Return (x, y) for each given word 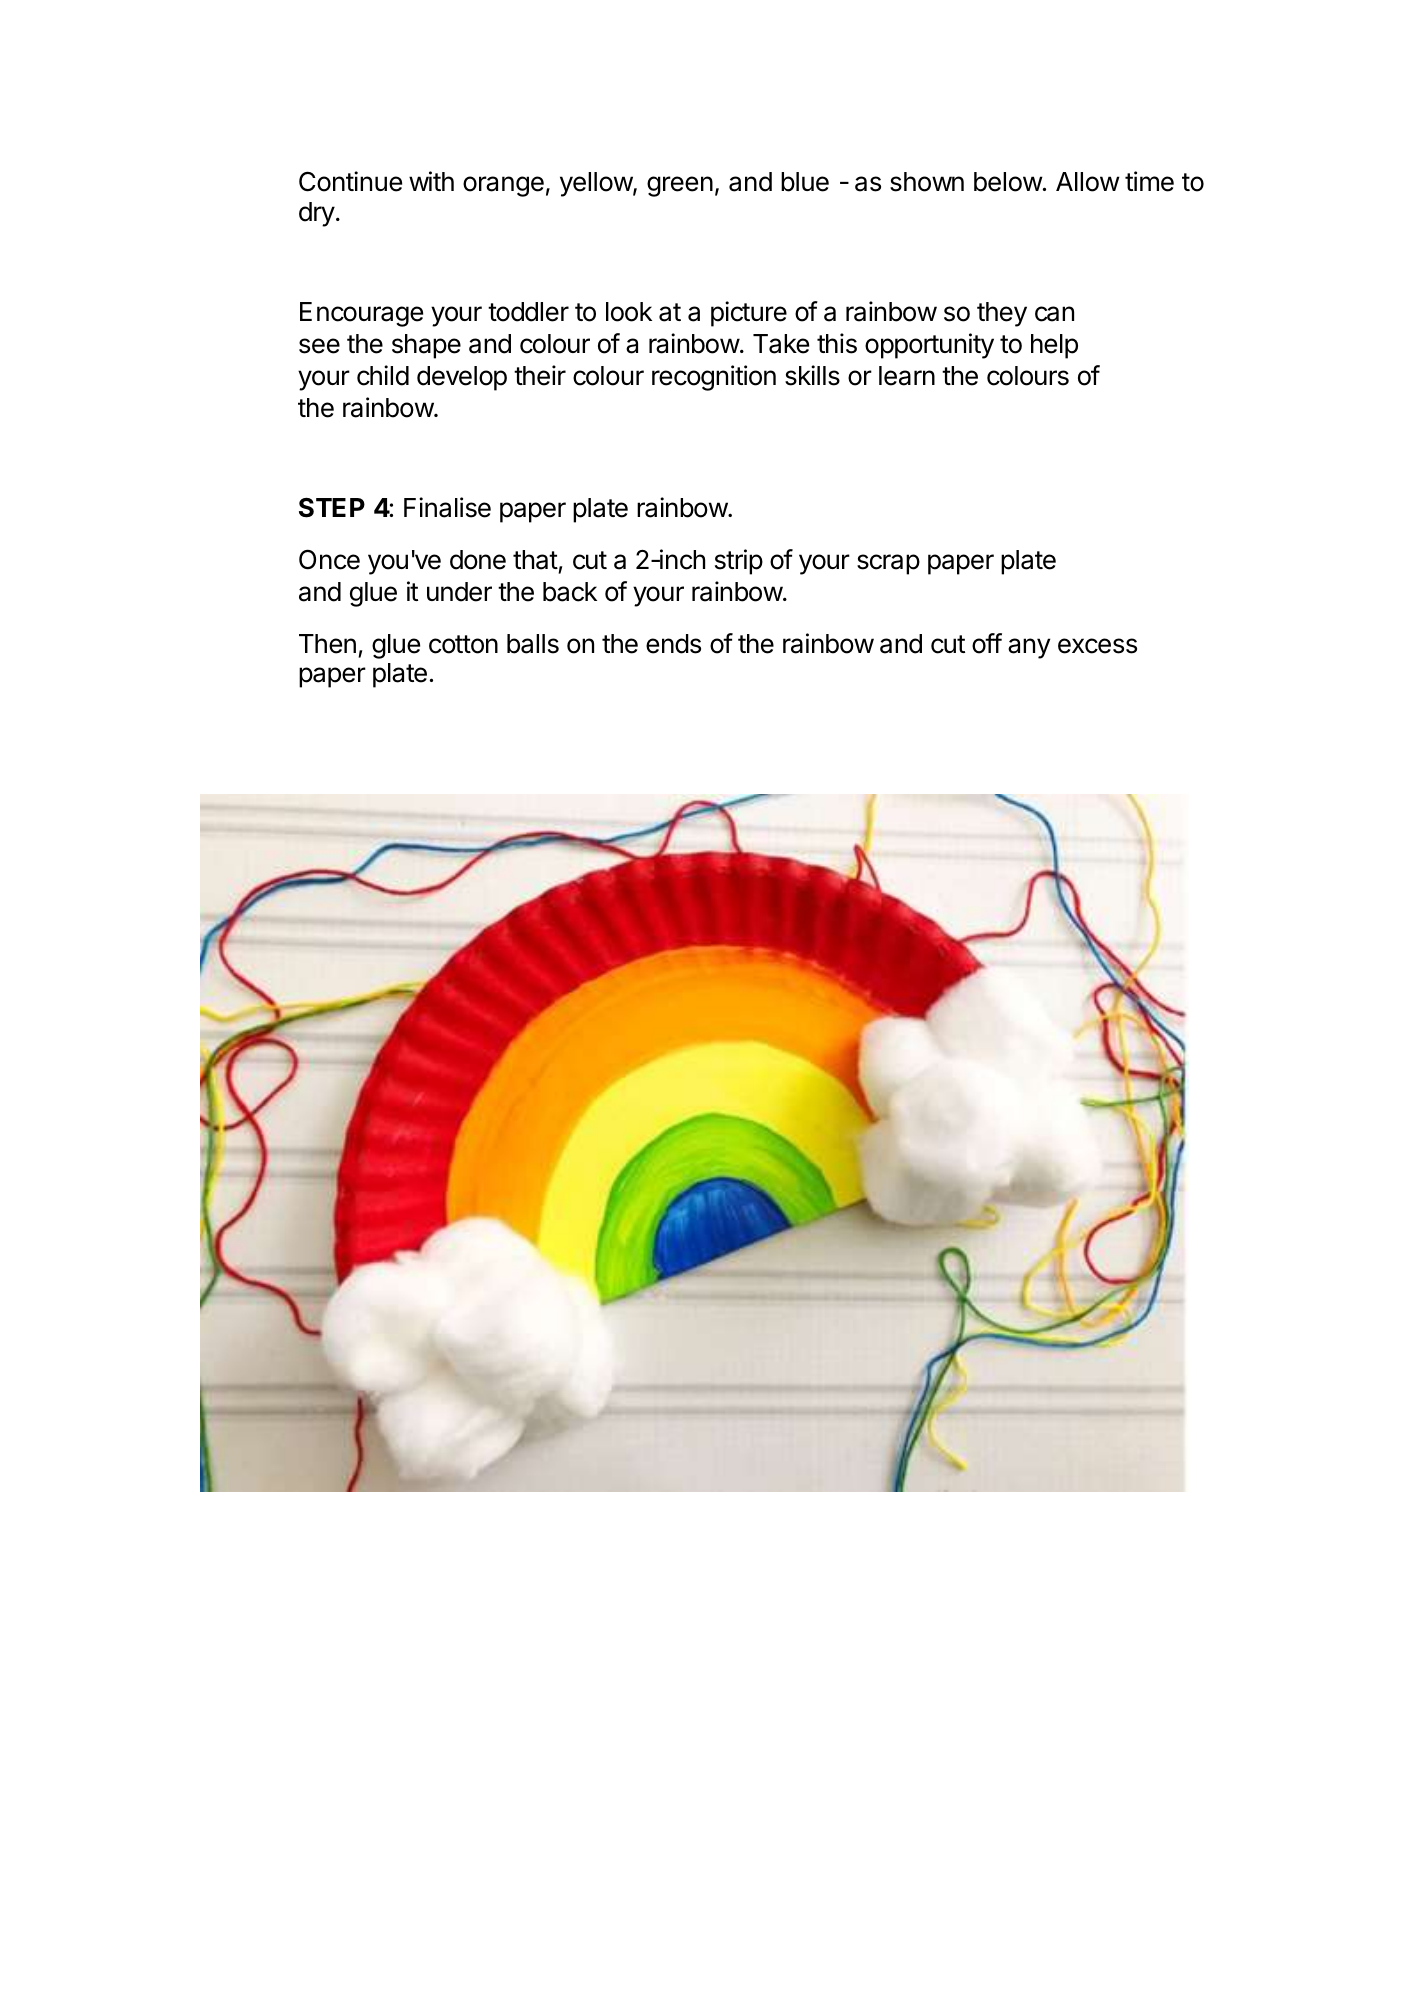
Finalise (447, 507)
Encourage (361, 314)
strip (739, 562)
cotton (463, 644)
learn (907, 376)
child (383, 375)
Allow (1088, 182)
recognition (714, 378)
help (1054, 346)
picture (749, 314)
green (680, 186)
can (1054, 314)
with (431, 181)
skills (812, 375)
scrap (888, 564)
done (478, 560)
